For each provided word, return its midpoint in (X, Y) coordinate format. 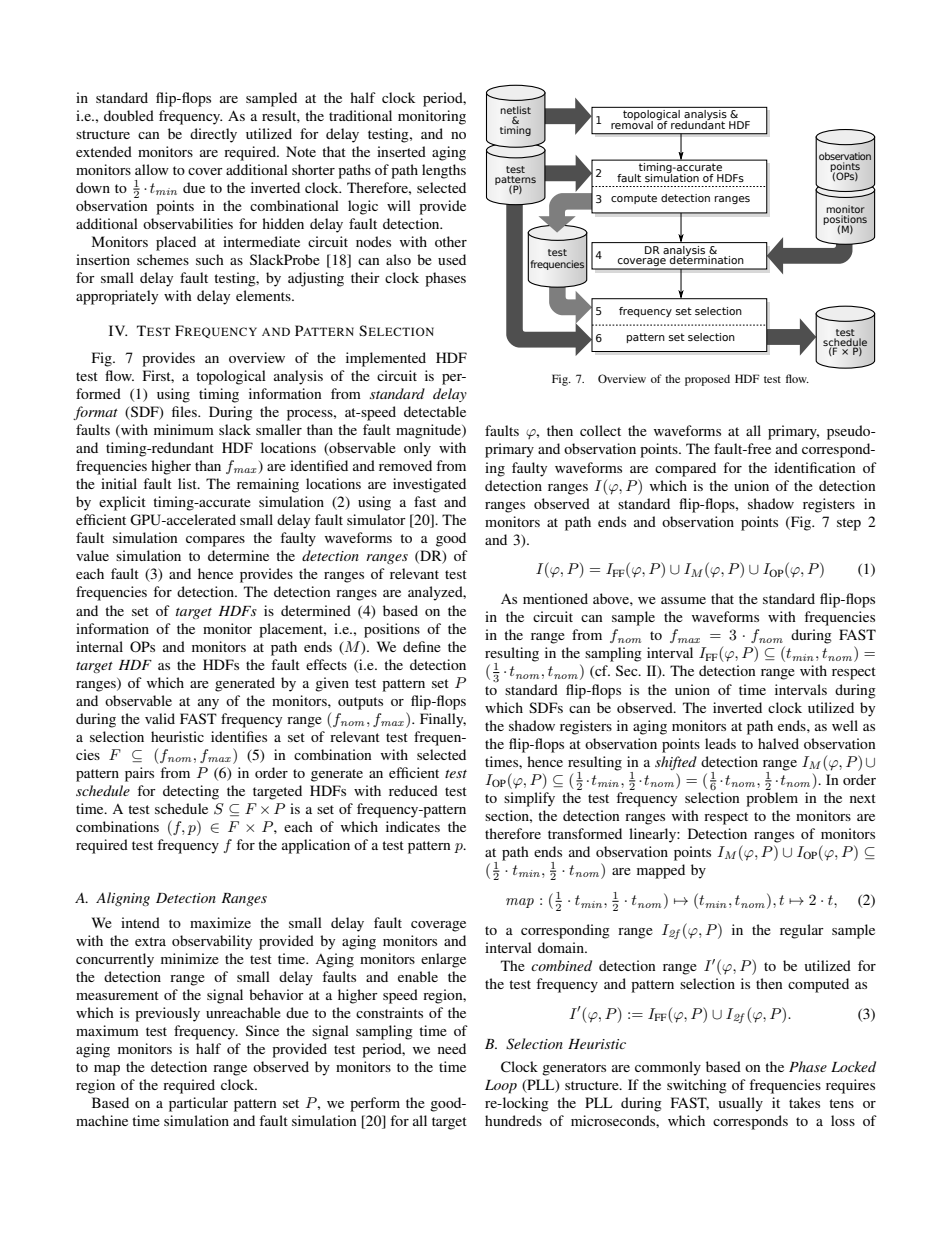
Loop (501, 1087)
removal (632, 123)
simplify (529, 799)
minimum (184, 429)
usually (741, 1104)
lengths (444, 171)
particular (198, 1104)
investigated (429, 485)
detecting (191, 792)
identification (815, 467)
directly (213, 135)
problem (772, 799)
